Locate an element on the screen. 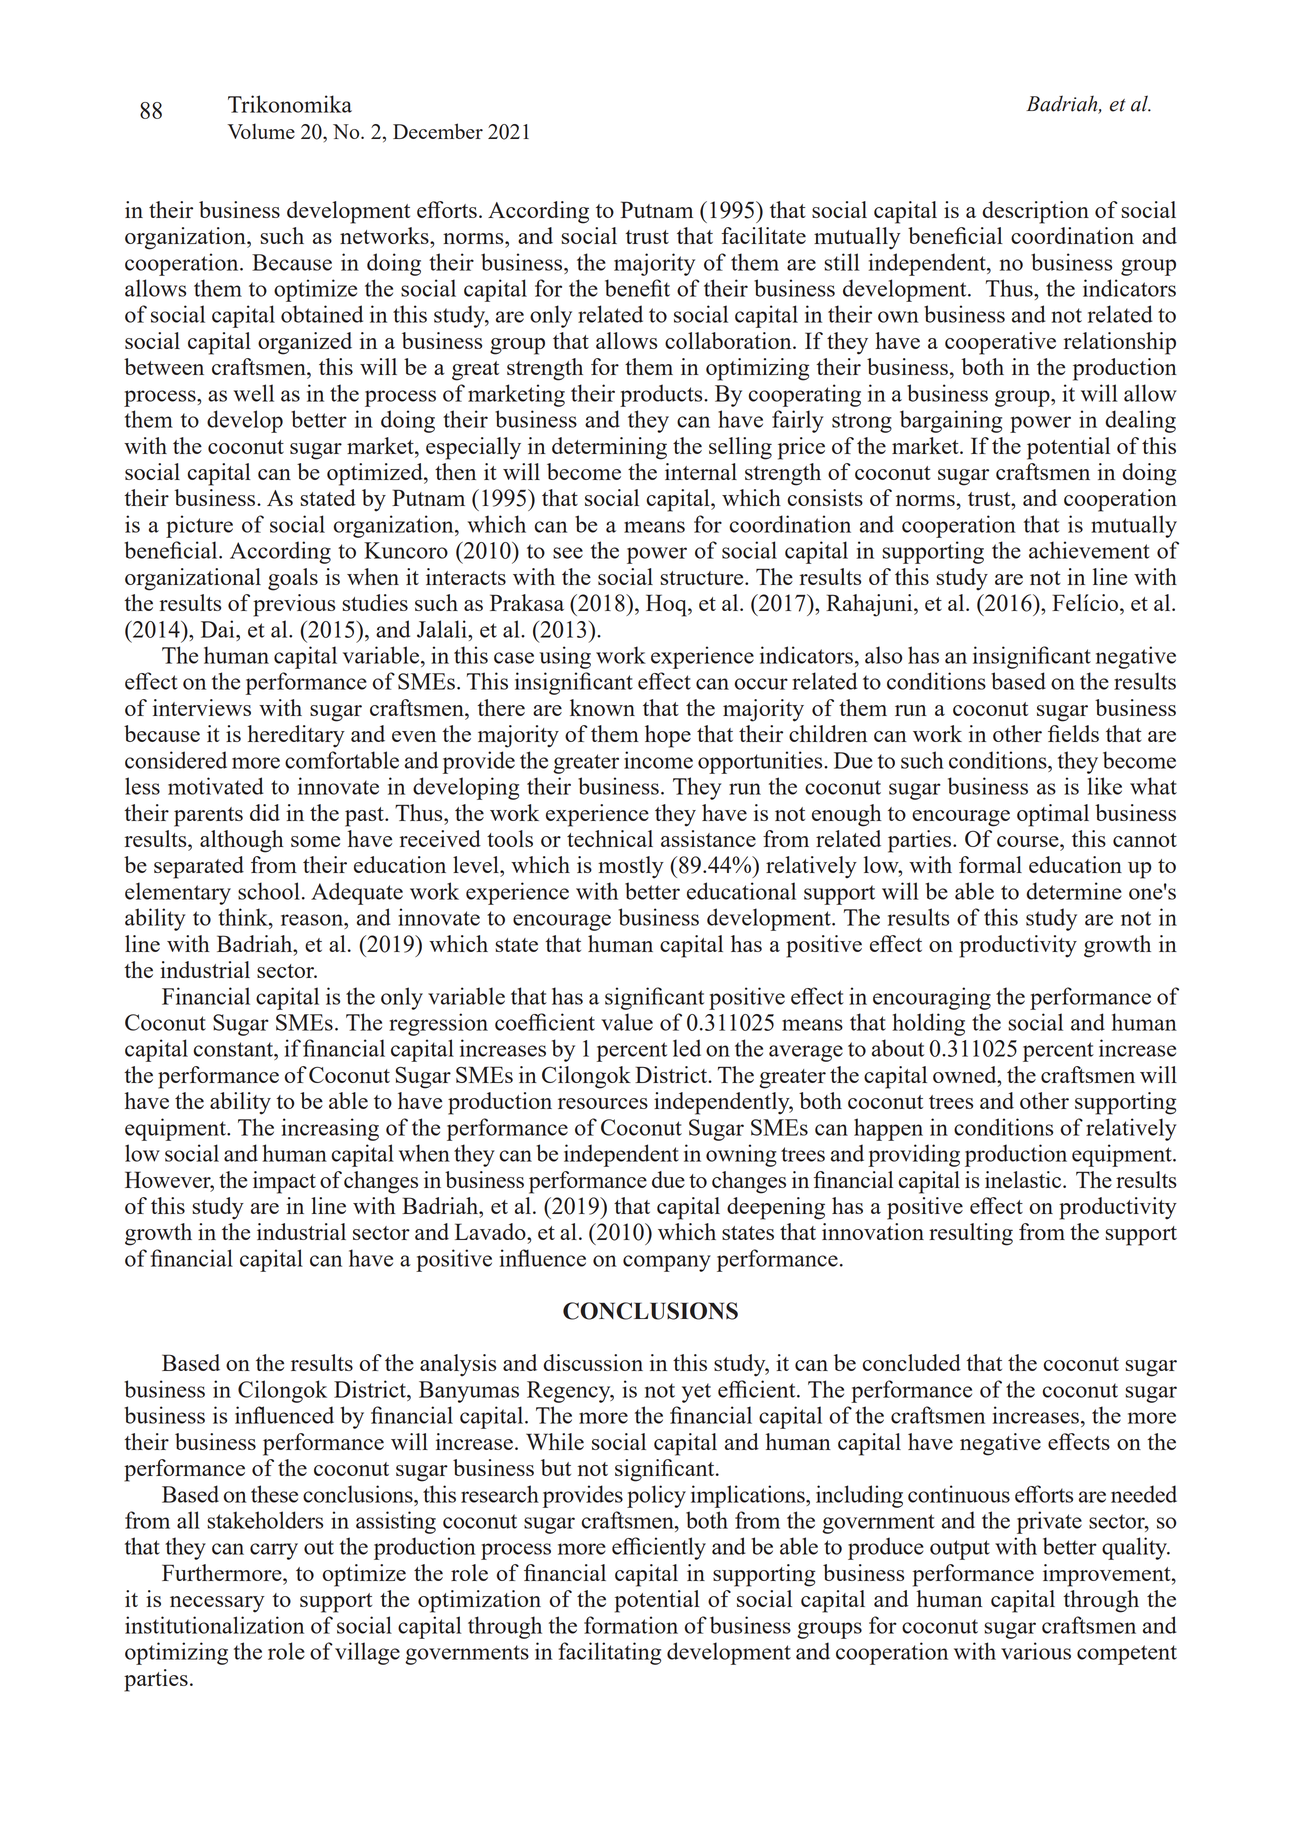 This screenshot has width=1300, height=1839. inelastic is located at coordinates (1024, 1179).
